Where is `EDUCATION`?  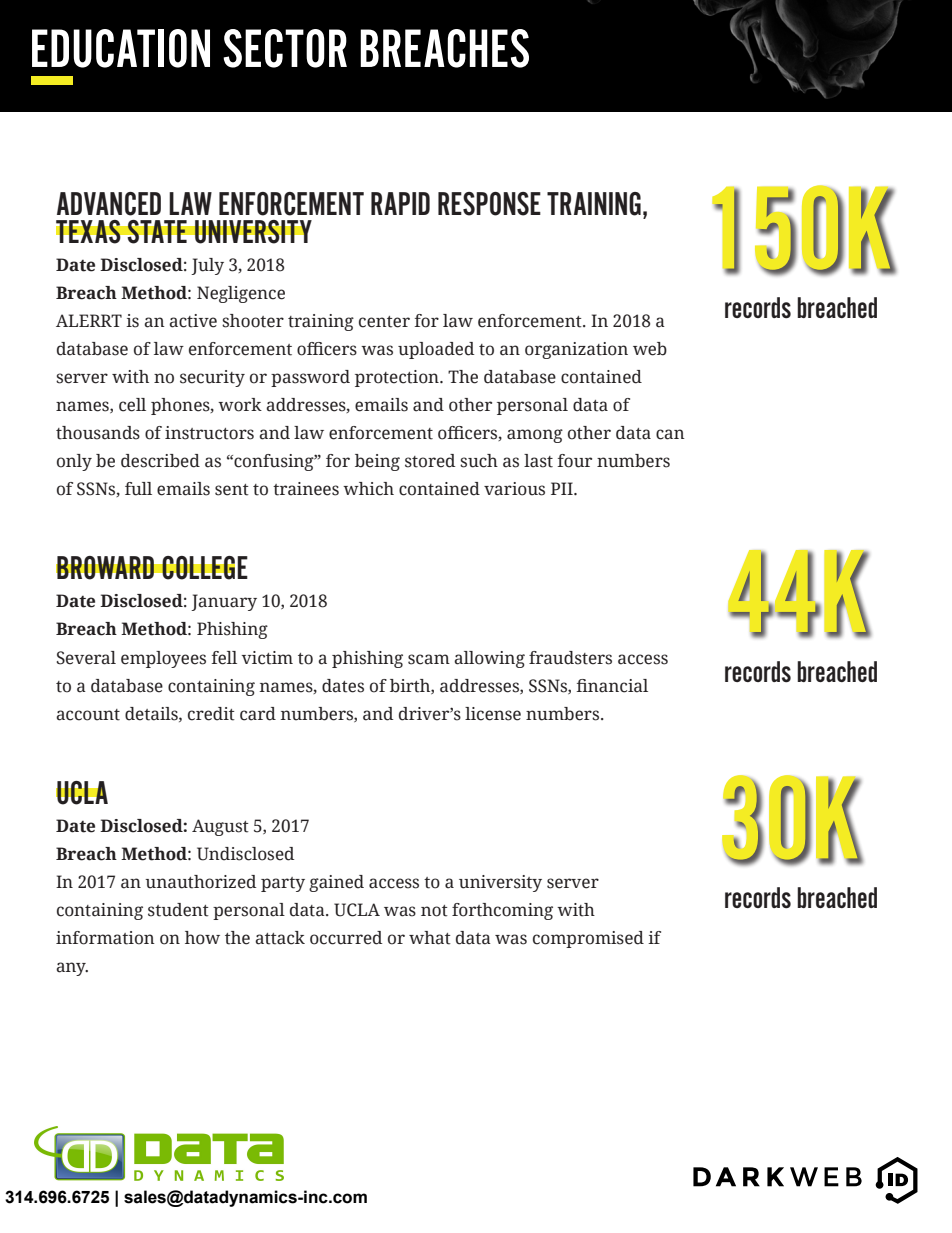
EDUCATION is located at coordinates (121, 48).
